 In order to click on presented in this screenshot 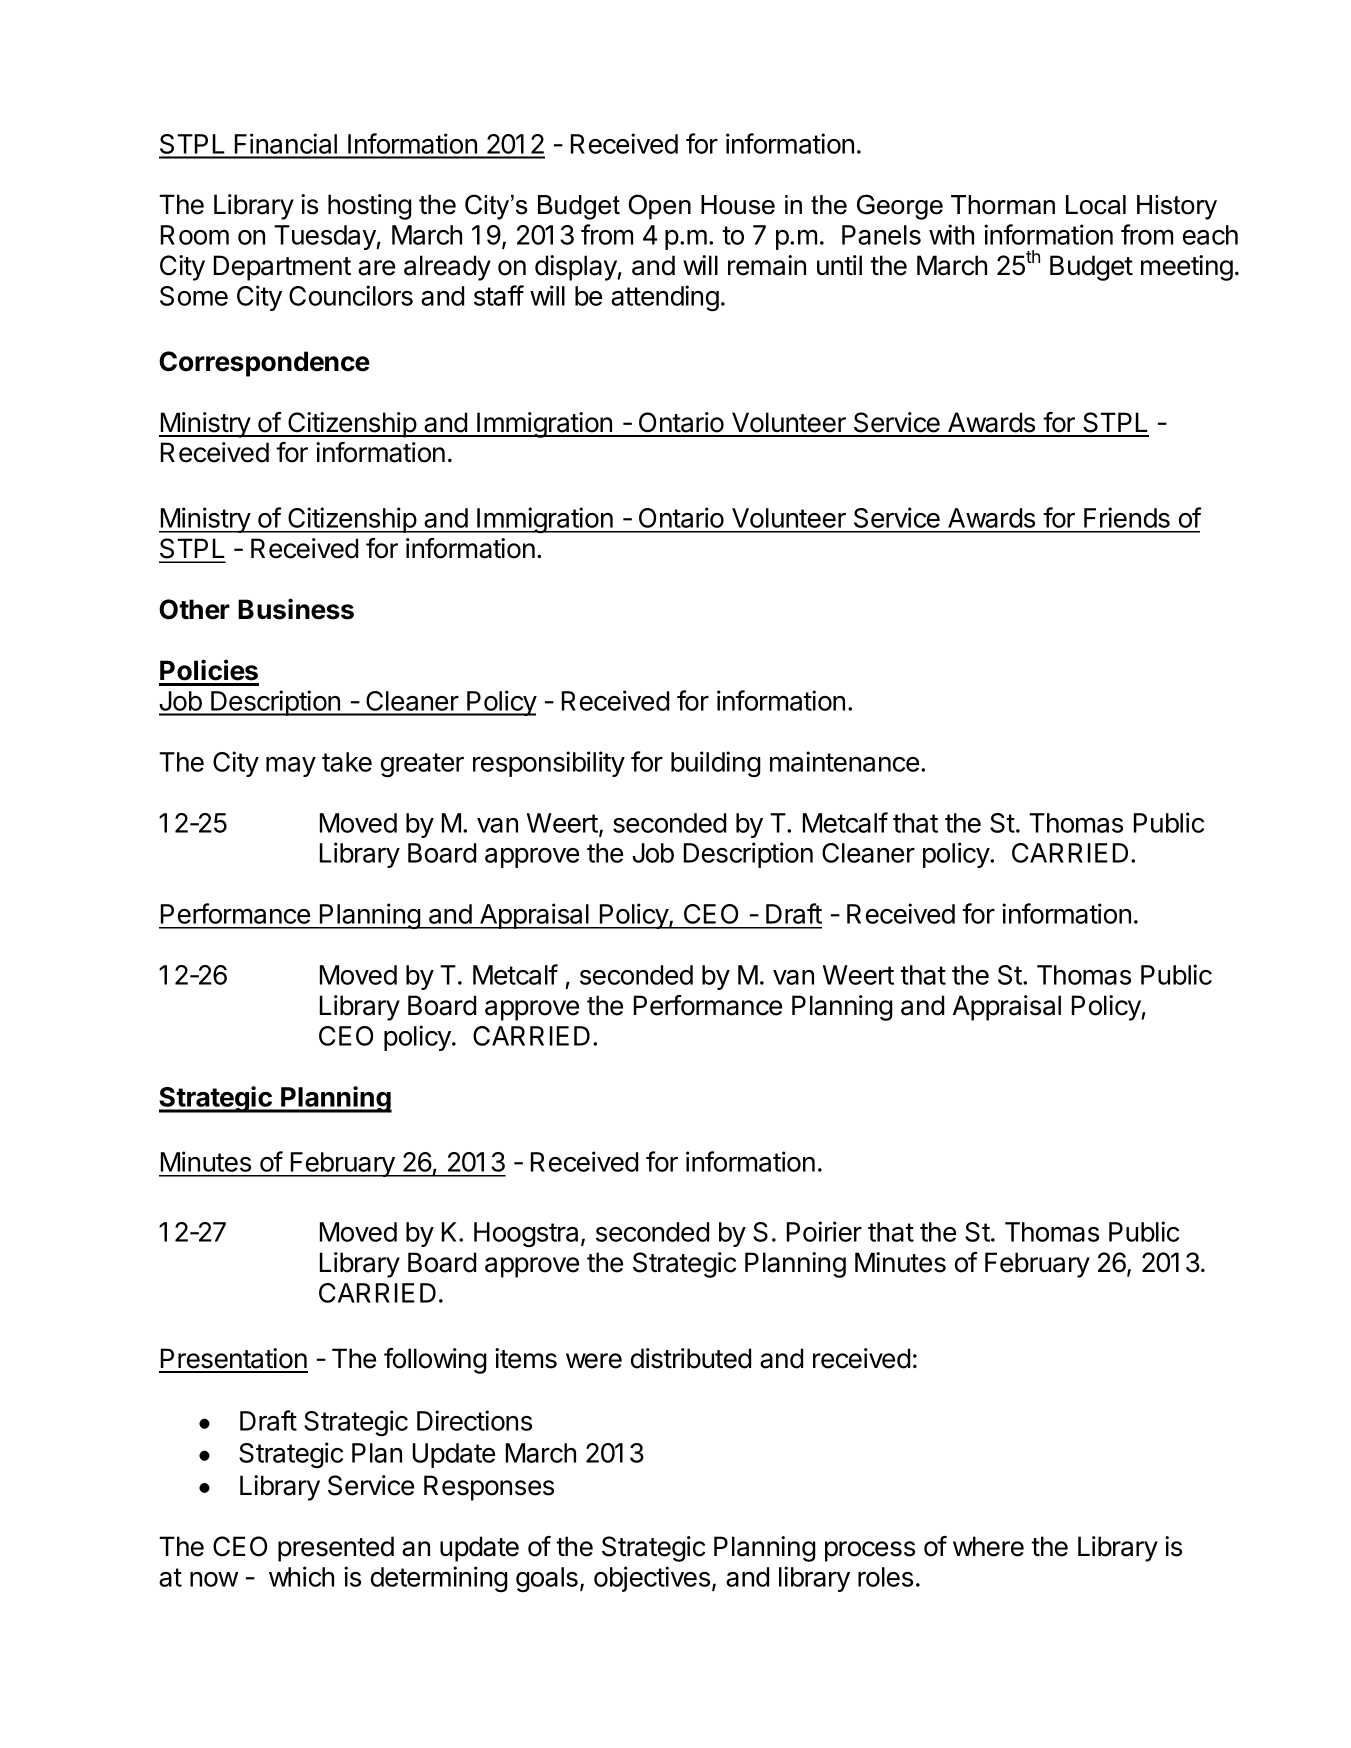, I will do `click(336, 1549)`.
